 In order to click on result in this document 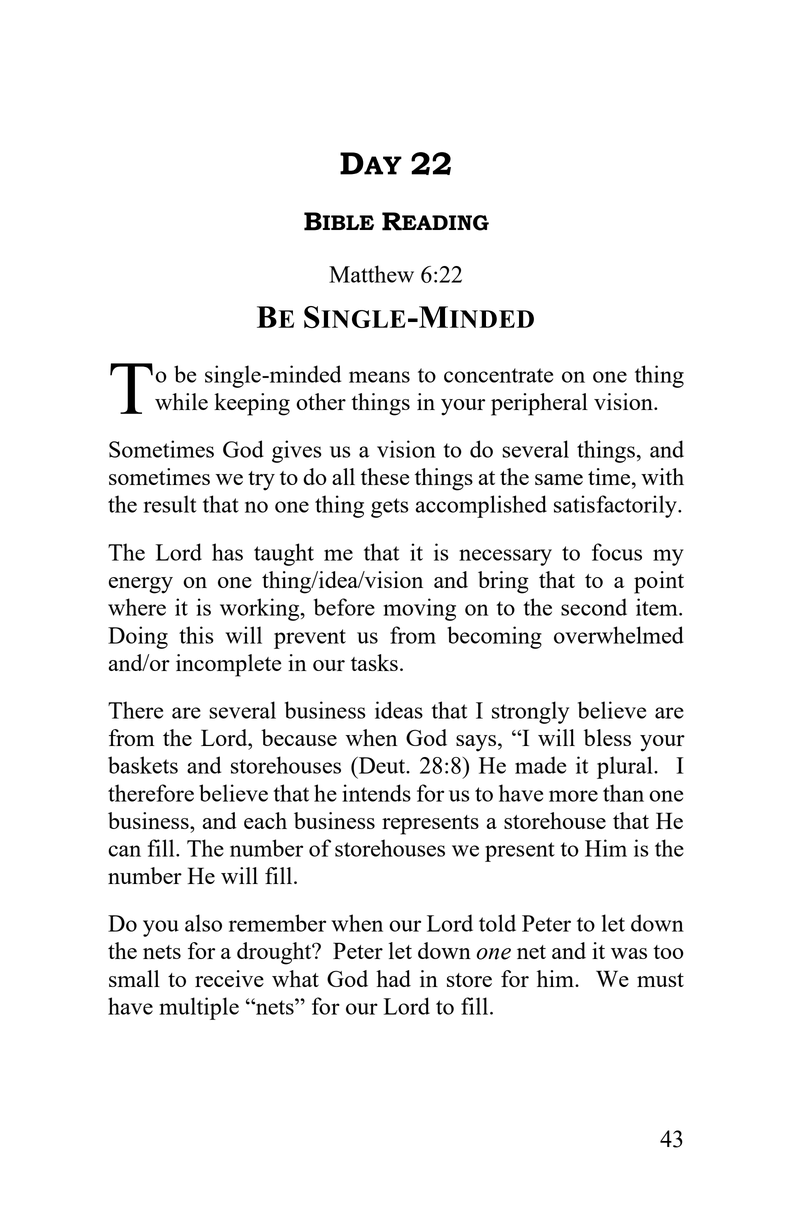, I will do `click(170, 504)`.
